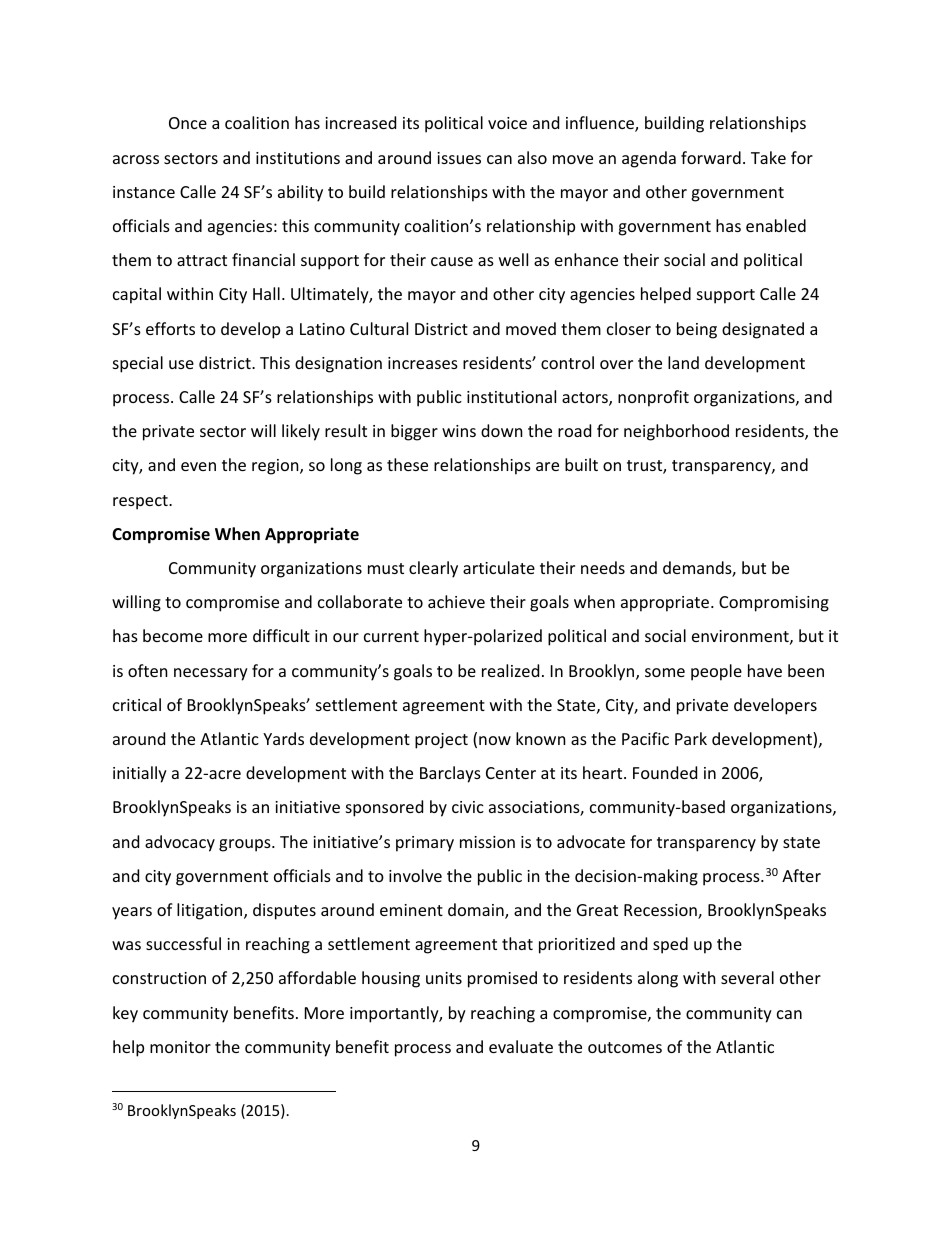 This screenshot has height=1233, width=952. I want to click on forward, so click(711, 157).
